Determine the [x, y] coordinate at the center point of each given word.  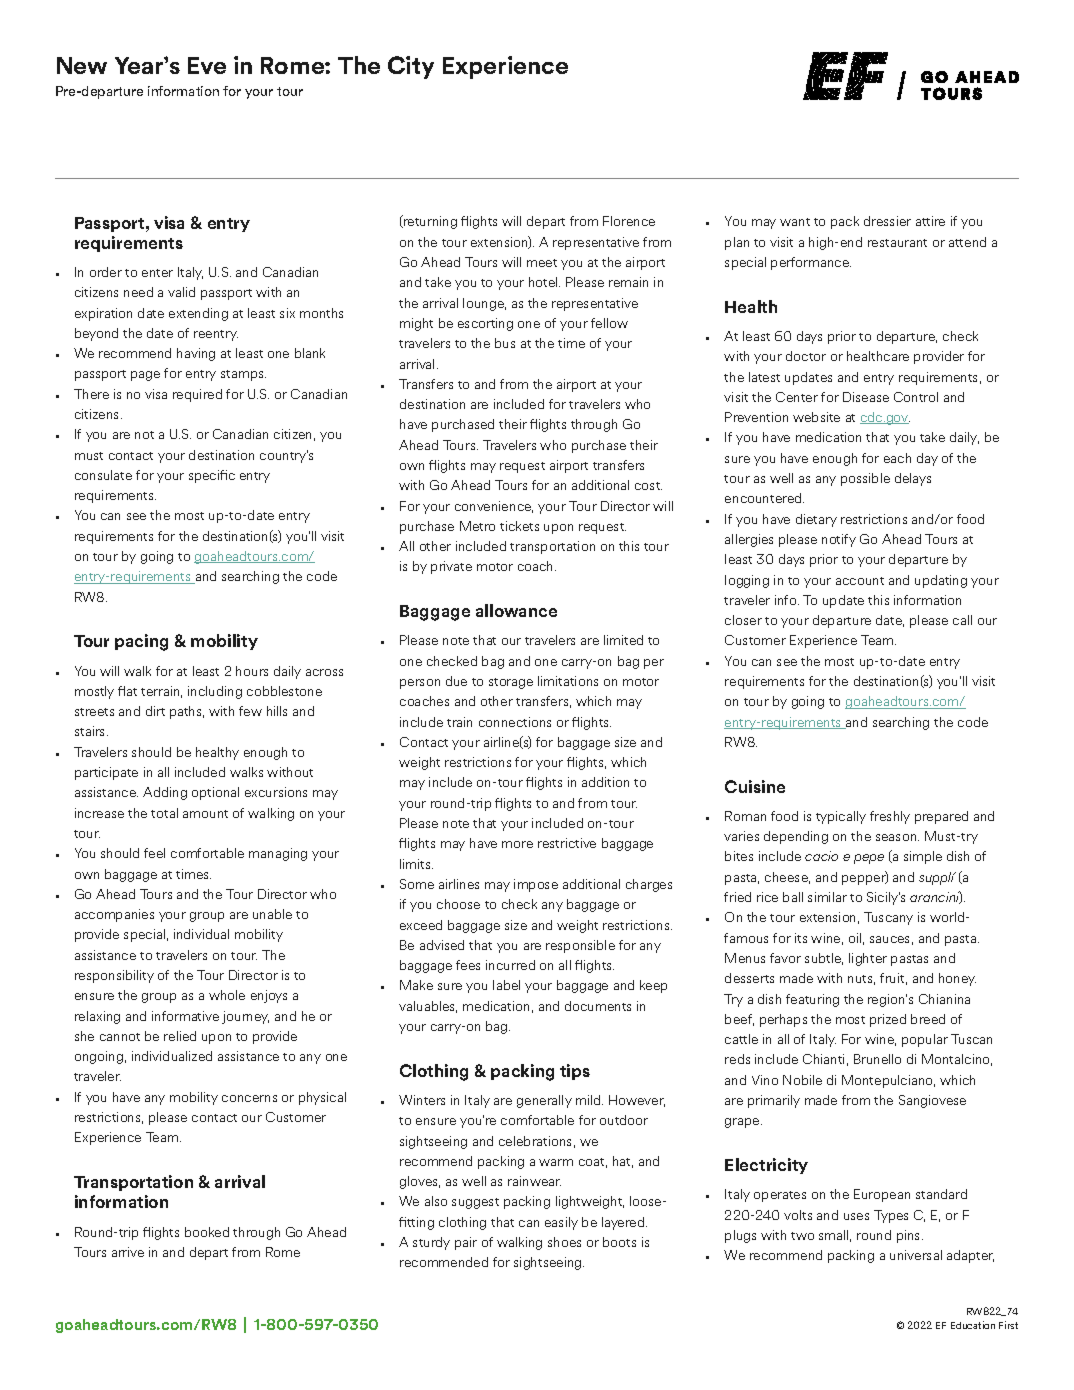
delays [913, 479]
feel [154, 853]
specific [212, 476]
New [82, 65]
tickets [519, 526]
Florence [629, 221]
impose [536, 885]
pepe [869, 859]
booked [207, 1232]
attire [930, 221]
